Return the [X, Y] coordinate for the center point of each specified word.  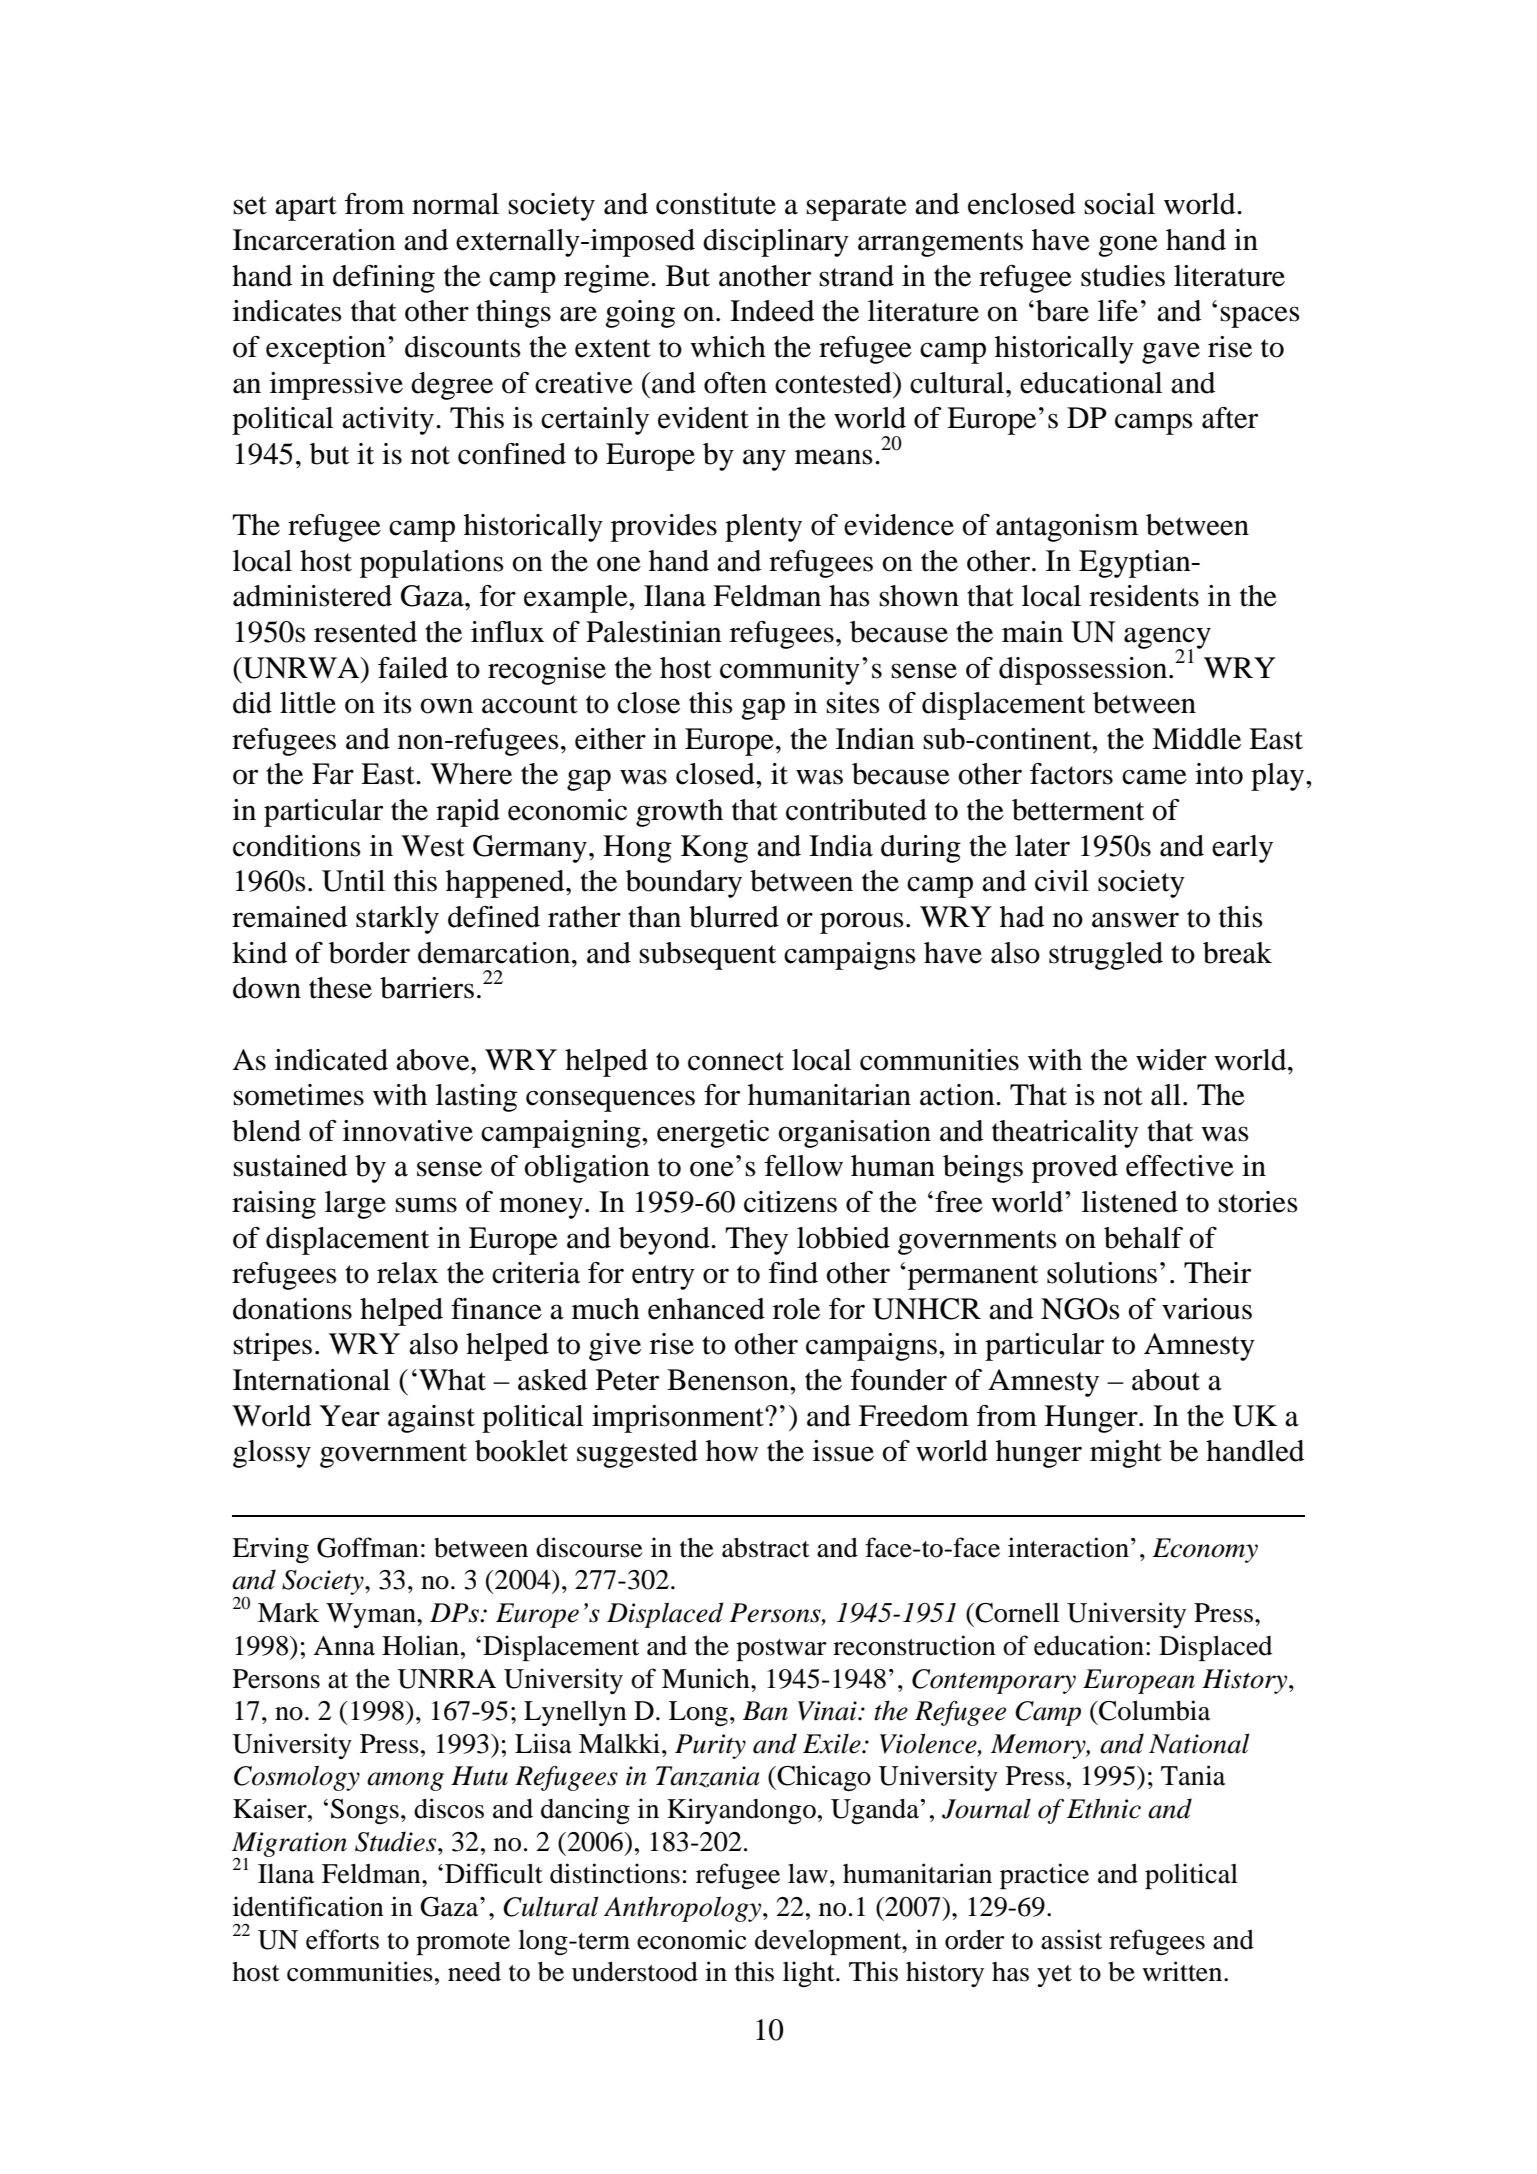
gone [1128, 246]
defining [384, 279]
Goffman [368, 1547]
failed [413, 668]
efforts [342, 1939]
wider [1171, 1060]
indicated [331, 1060]
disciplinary [776, 243]
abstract [766, 1547]
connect [736, 1061]
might [1126, 1454]
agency [1167, 639]
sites [853, 703]
